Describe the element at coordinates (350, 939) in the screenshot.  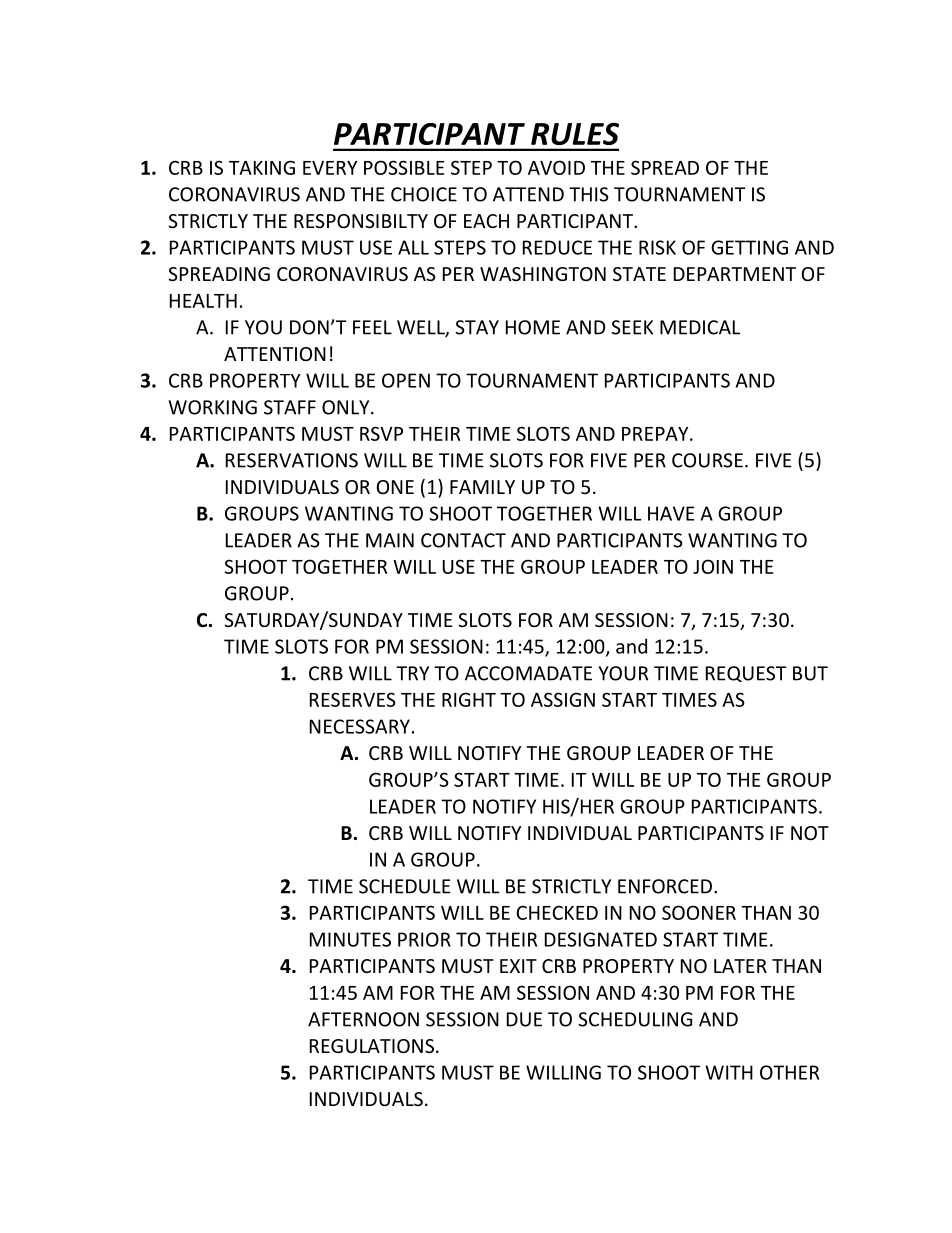
I see `MINUTES` at that location.
